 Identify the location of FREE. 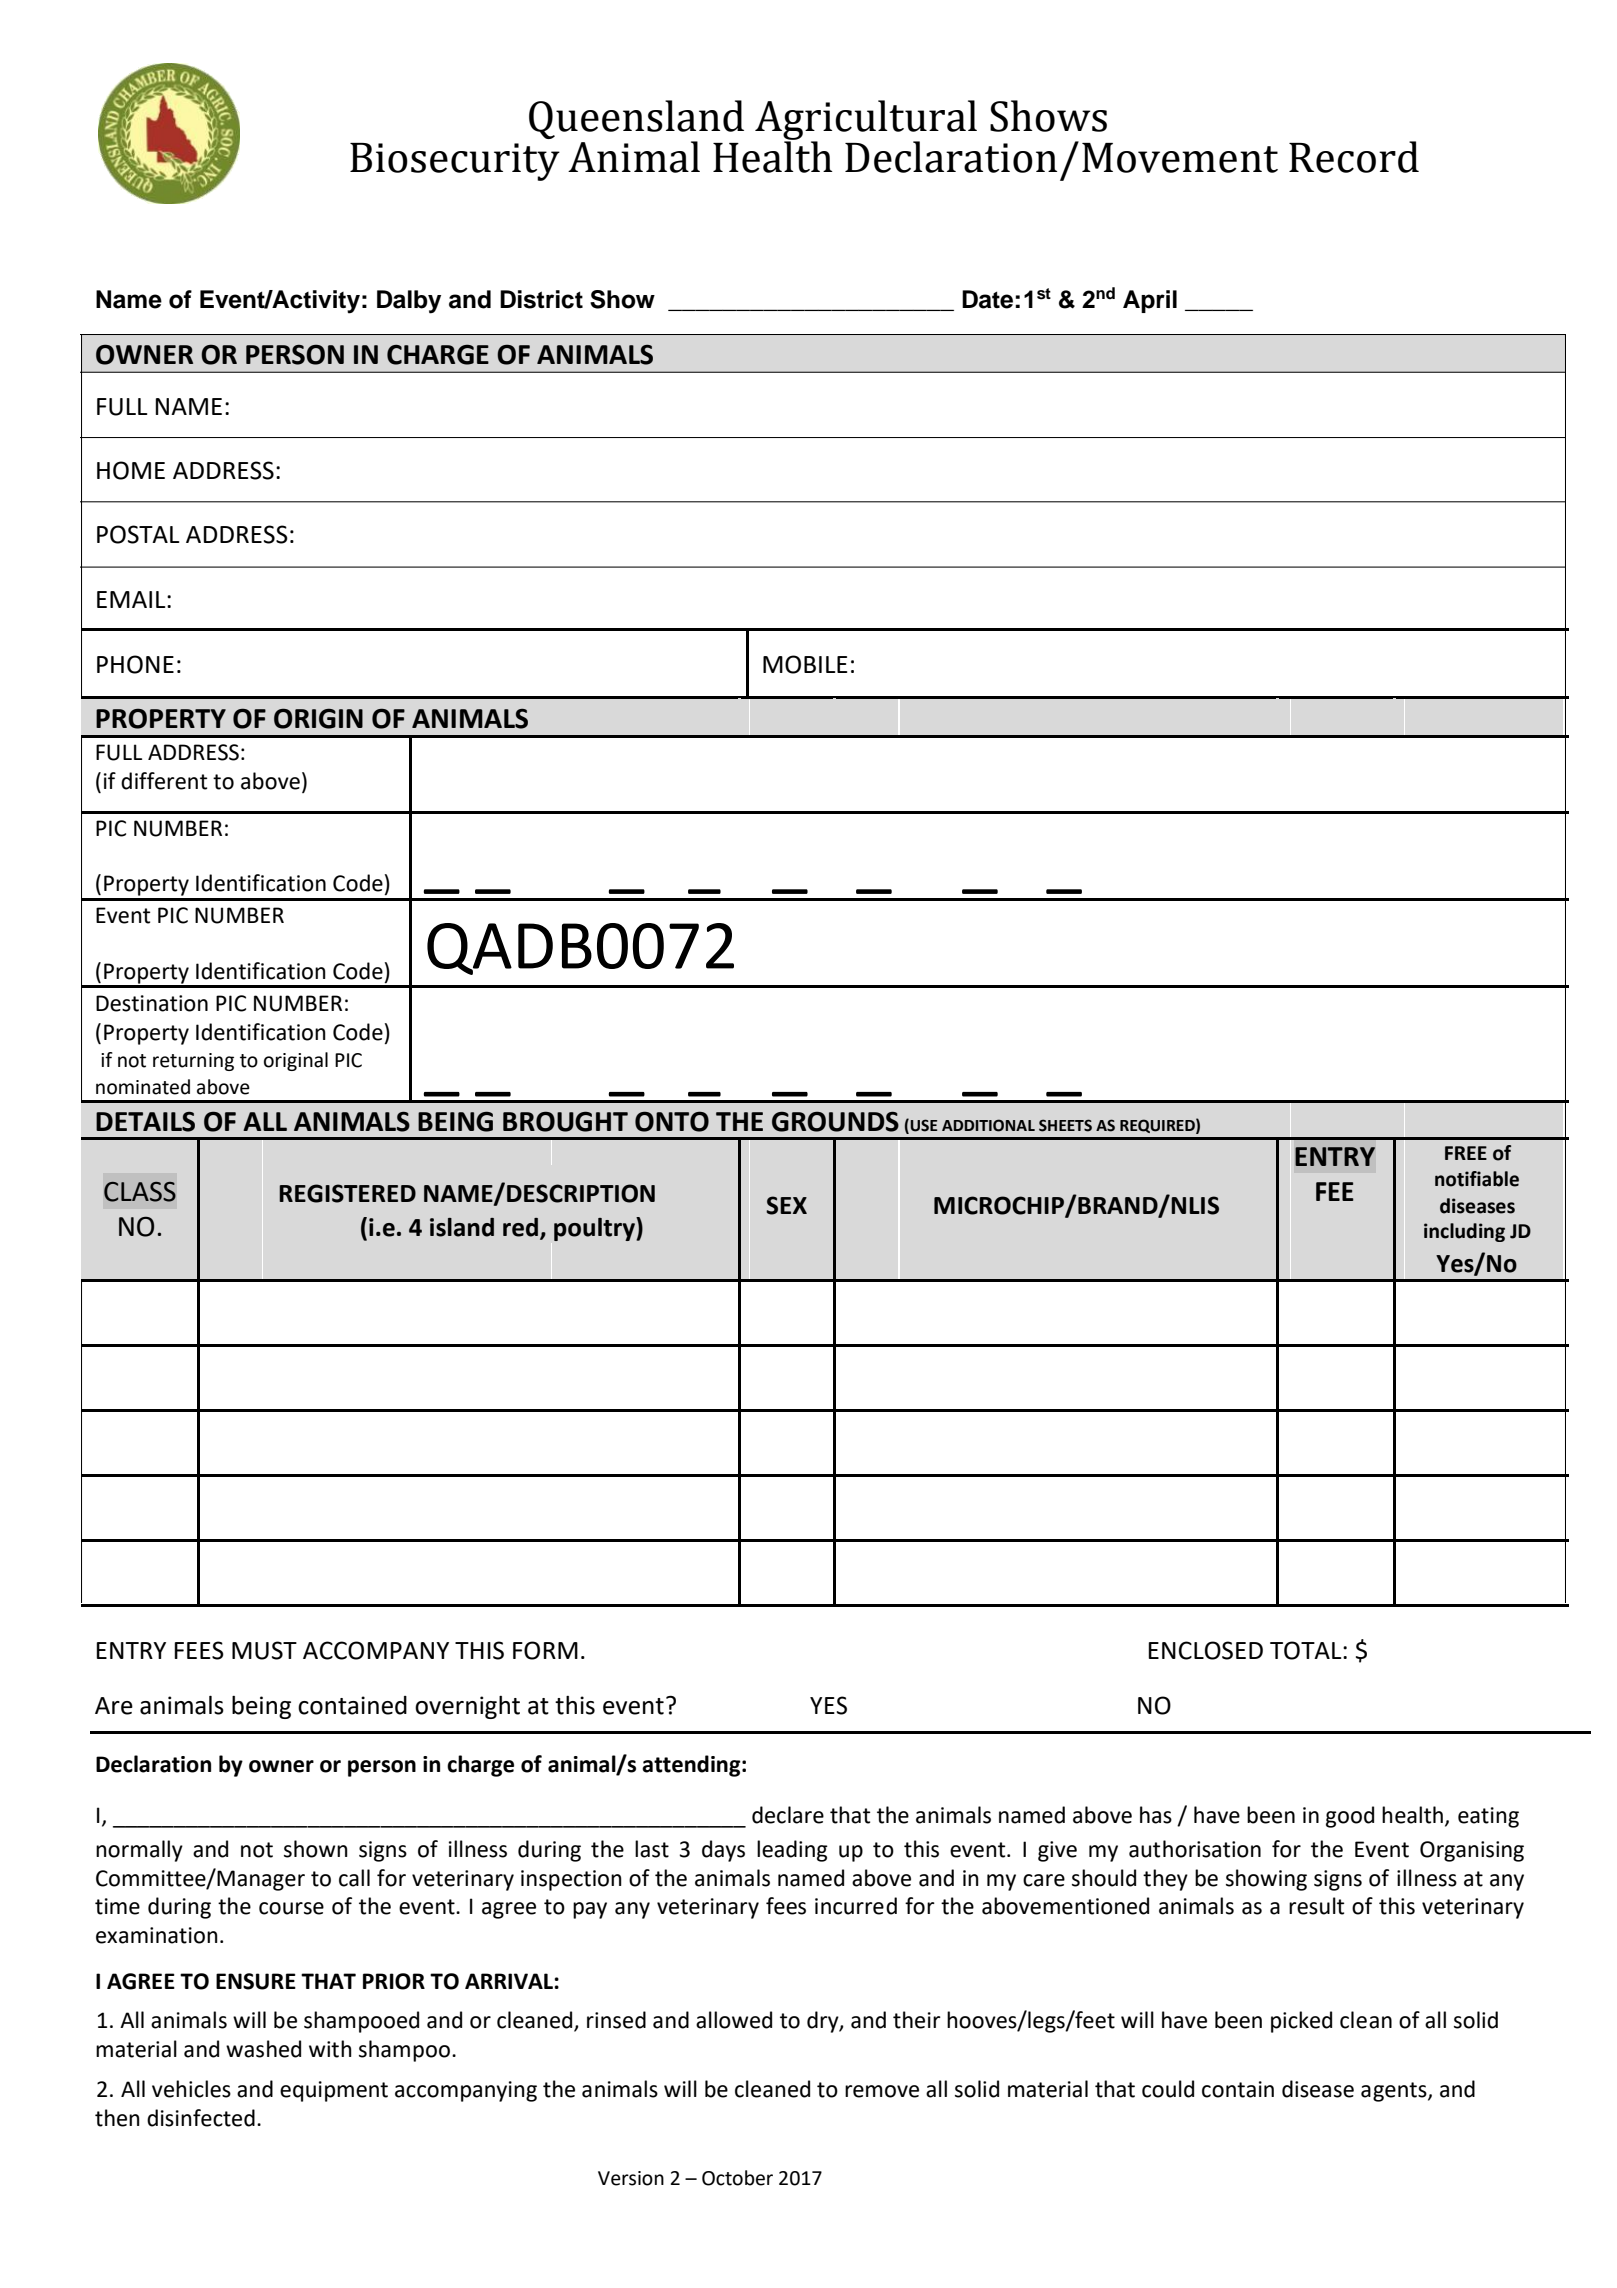
(1466, 1153).
